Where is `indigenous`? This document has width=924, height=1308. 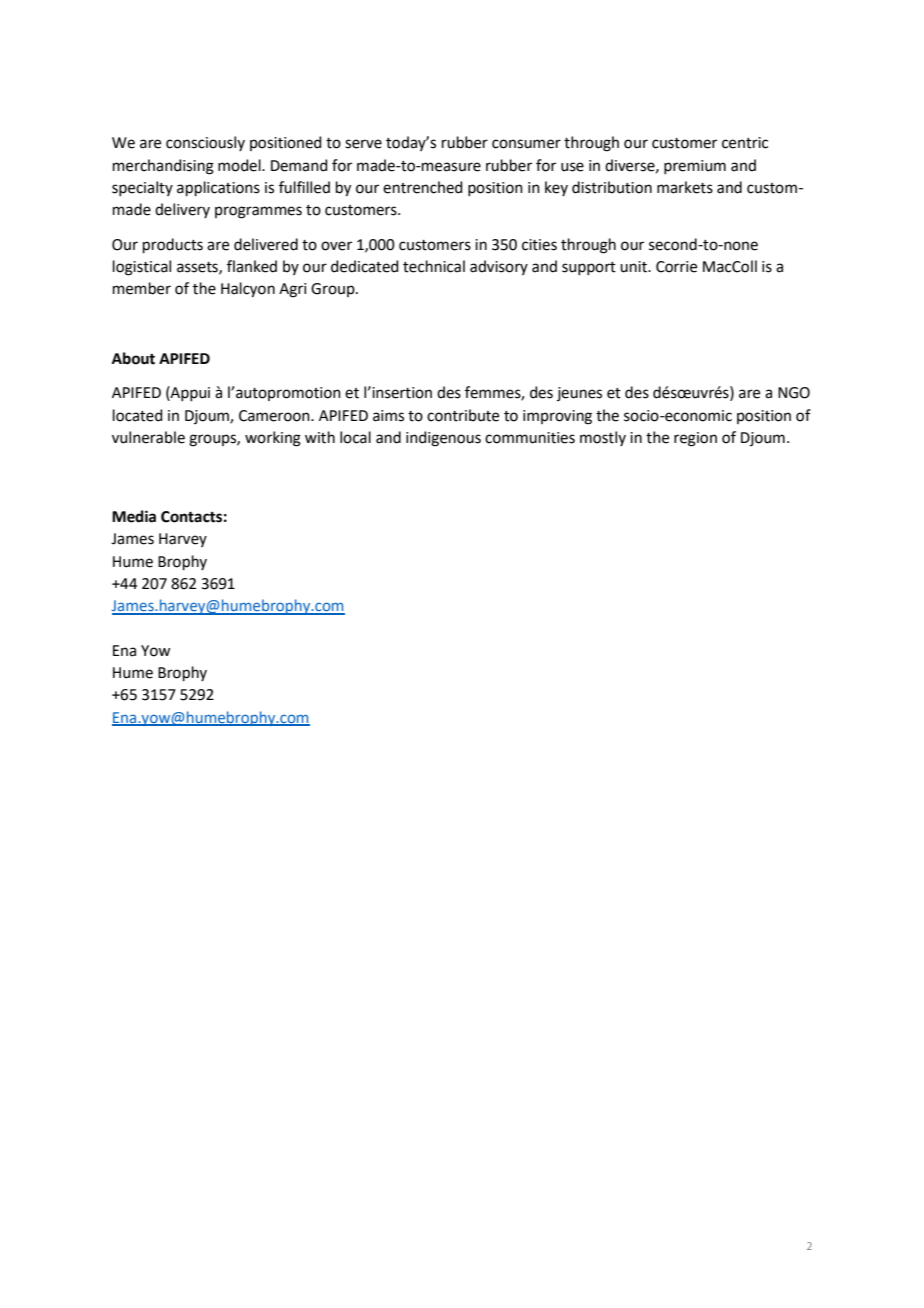
indigenous is located at coordinates (443, 439).
